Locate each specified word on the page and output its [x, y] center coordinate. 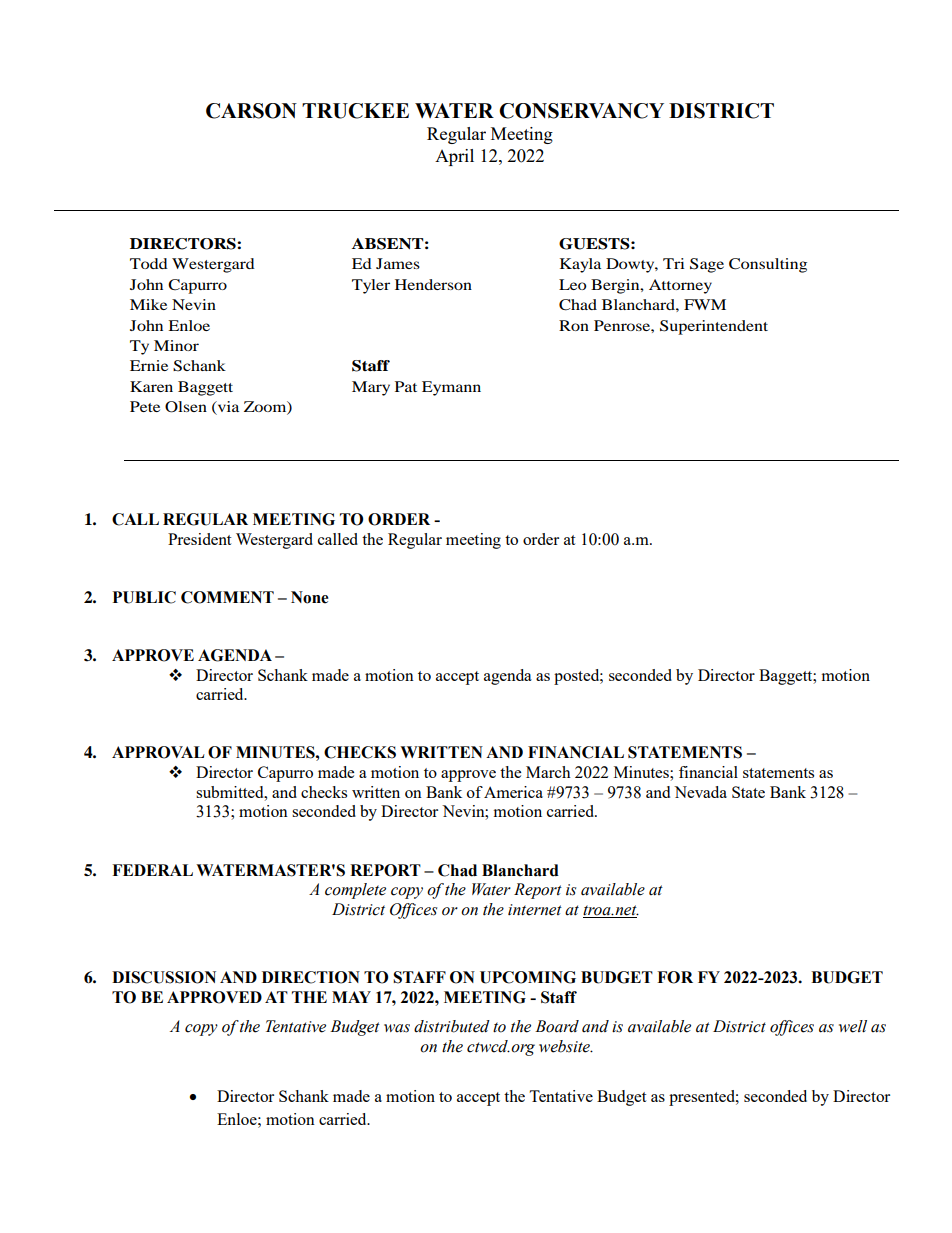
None [310, 597]
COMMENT [227, 597]
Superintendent [714, 327]
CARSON [251, 111]
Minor [176, 345]
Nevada [700, 792]
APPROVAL [158, 752]
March [548, 772]
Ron [574, 325]
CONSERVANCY [581, 111]
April [454, 157]
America [513, 792]
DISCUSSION [164, 977]
